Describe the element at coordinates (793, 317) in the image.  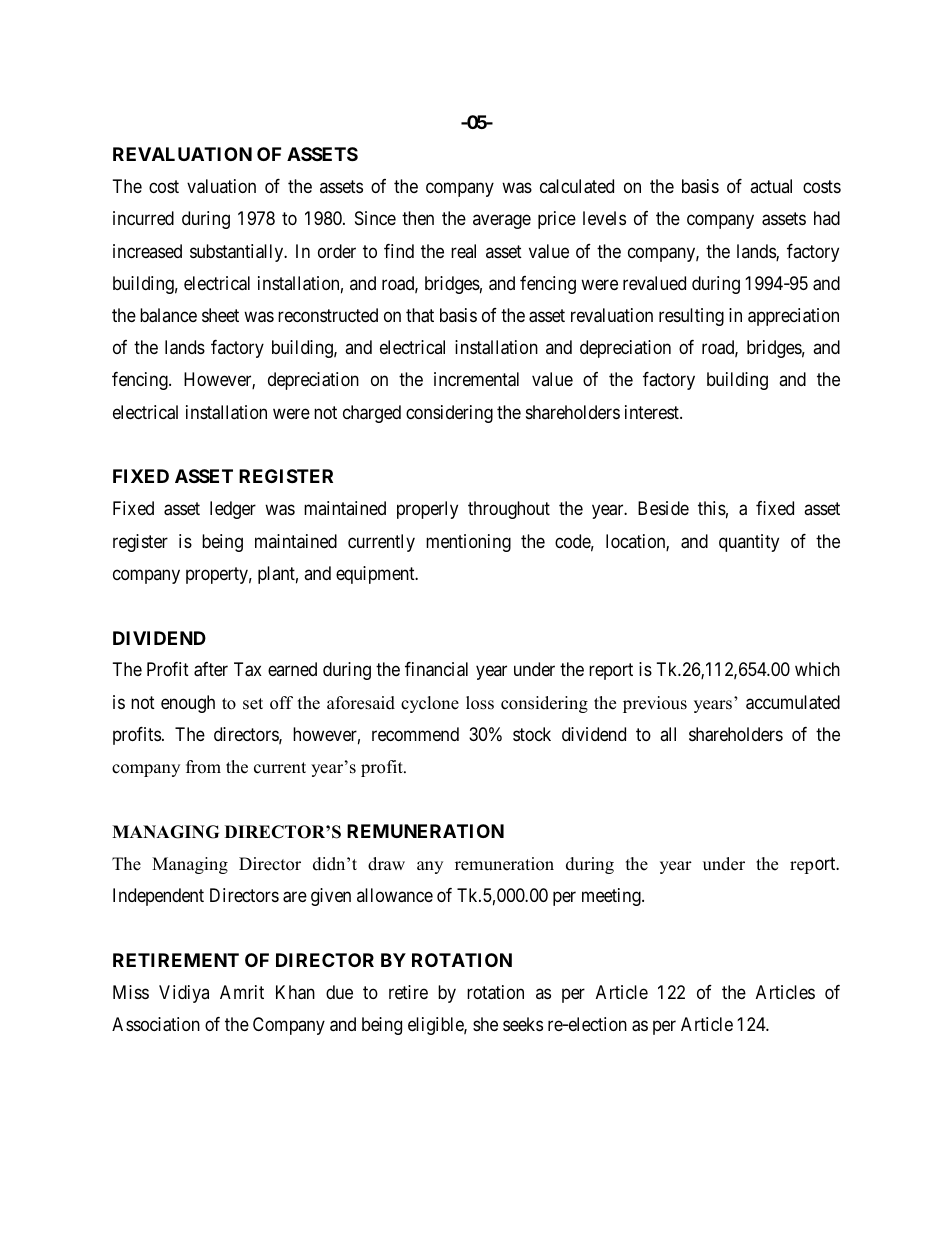
I see `appreciation` at that location.
